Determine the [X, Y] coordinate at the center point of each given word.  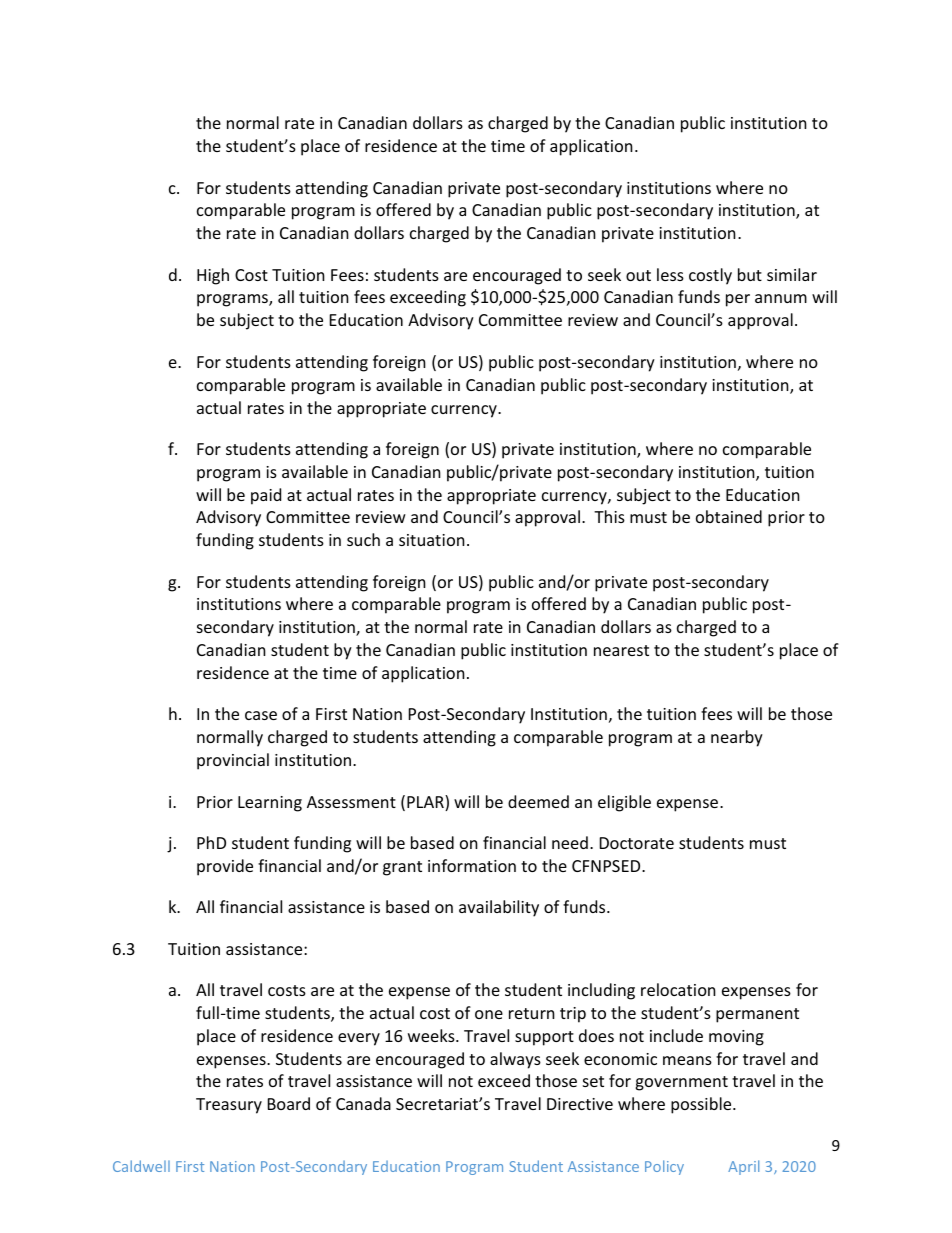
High [213, 276]
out [638, 275]
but [750, 274]
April [743, 1167]
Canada [363, 1103]
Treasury [229, 1106]
